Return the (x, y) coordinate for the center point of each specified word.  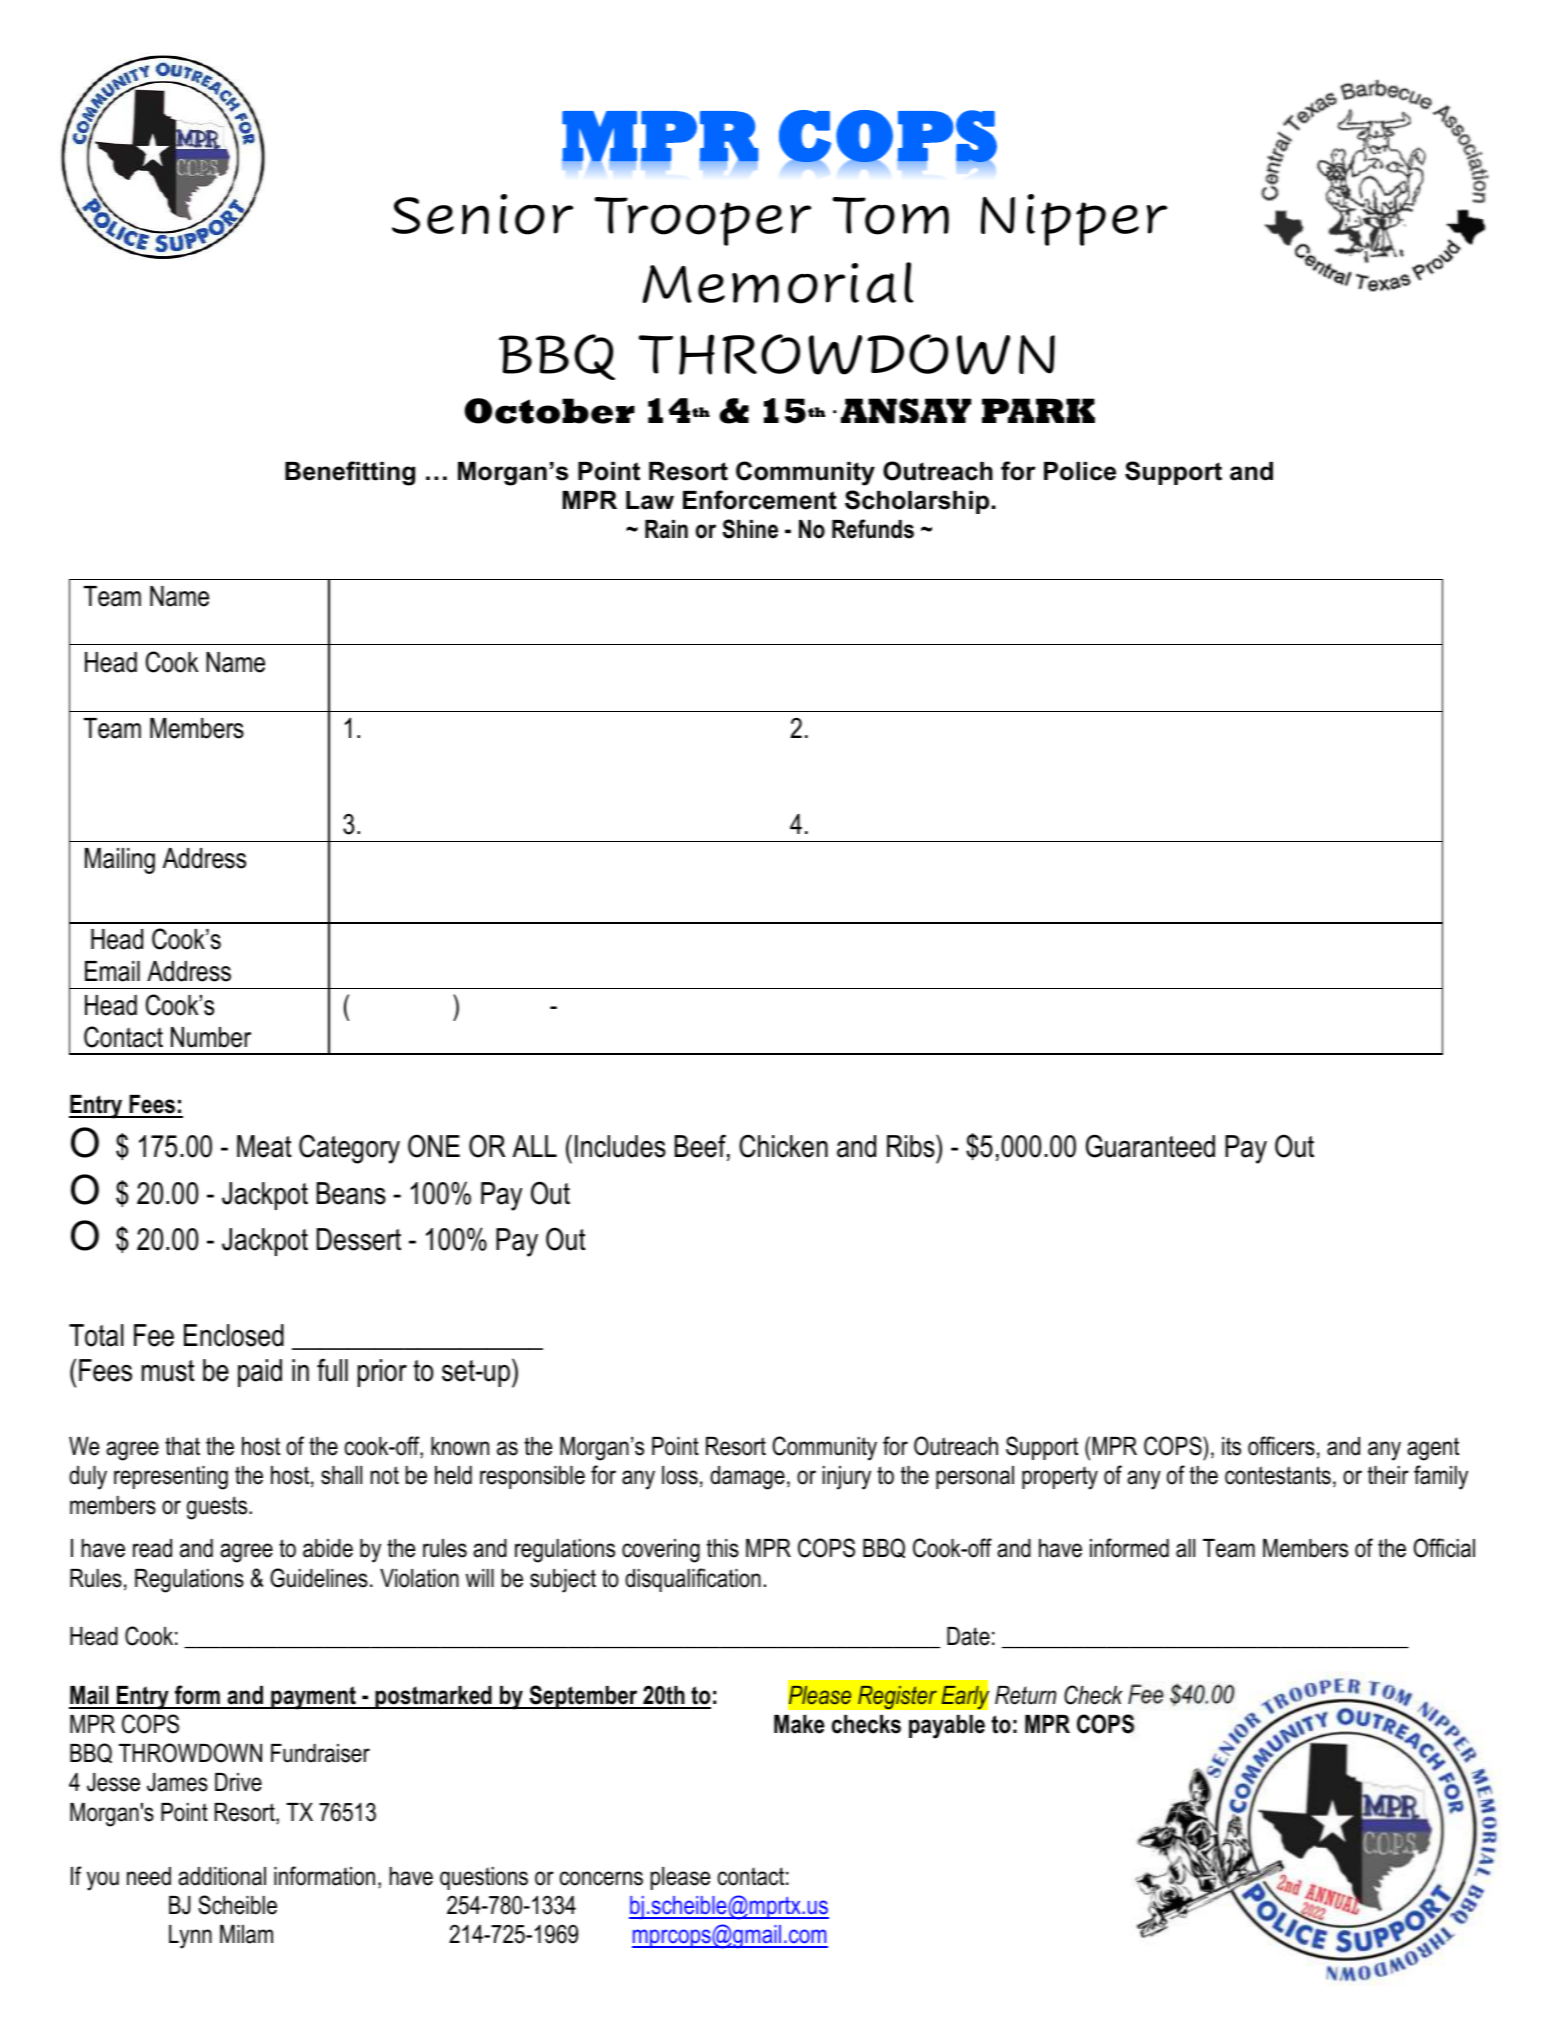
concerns (601, 1878)
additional (222, 1876)
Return (1025, 1695)
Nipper (1074, 220)
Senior (482, 214)
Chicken (783, 1146)
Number (211, 1037)
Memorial (777, 283)
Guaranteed (1150, 1146)
